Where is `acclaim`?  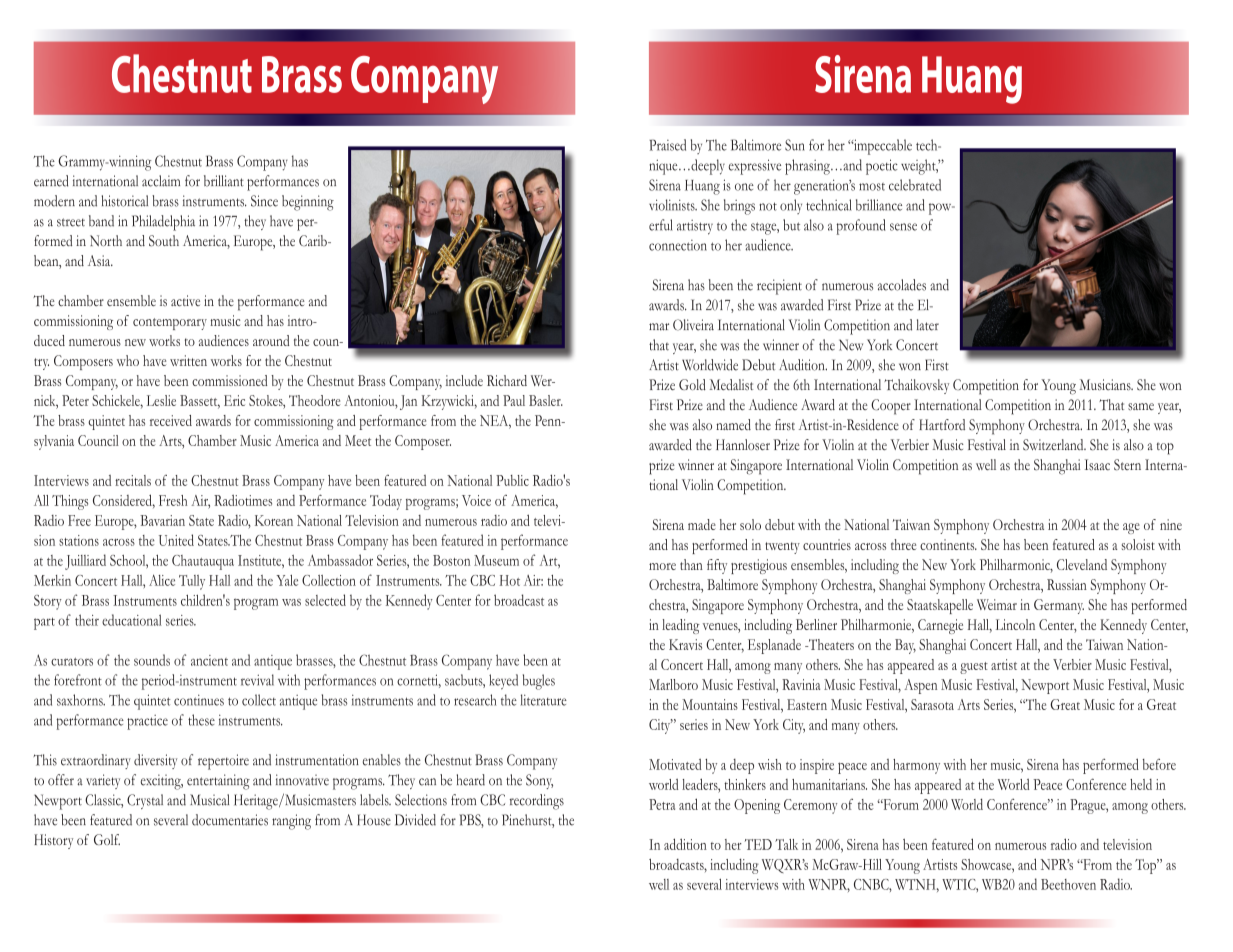
acclaim is located at coordinates (161, 181).
